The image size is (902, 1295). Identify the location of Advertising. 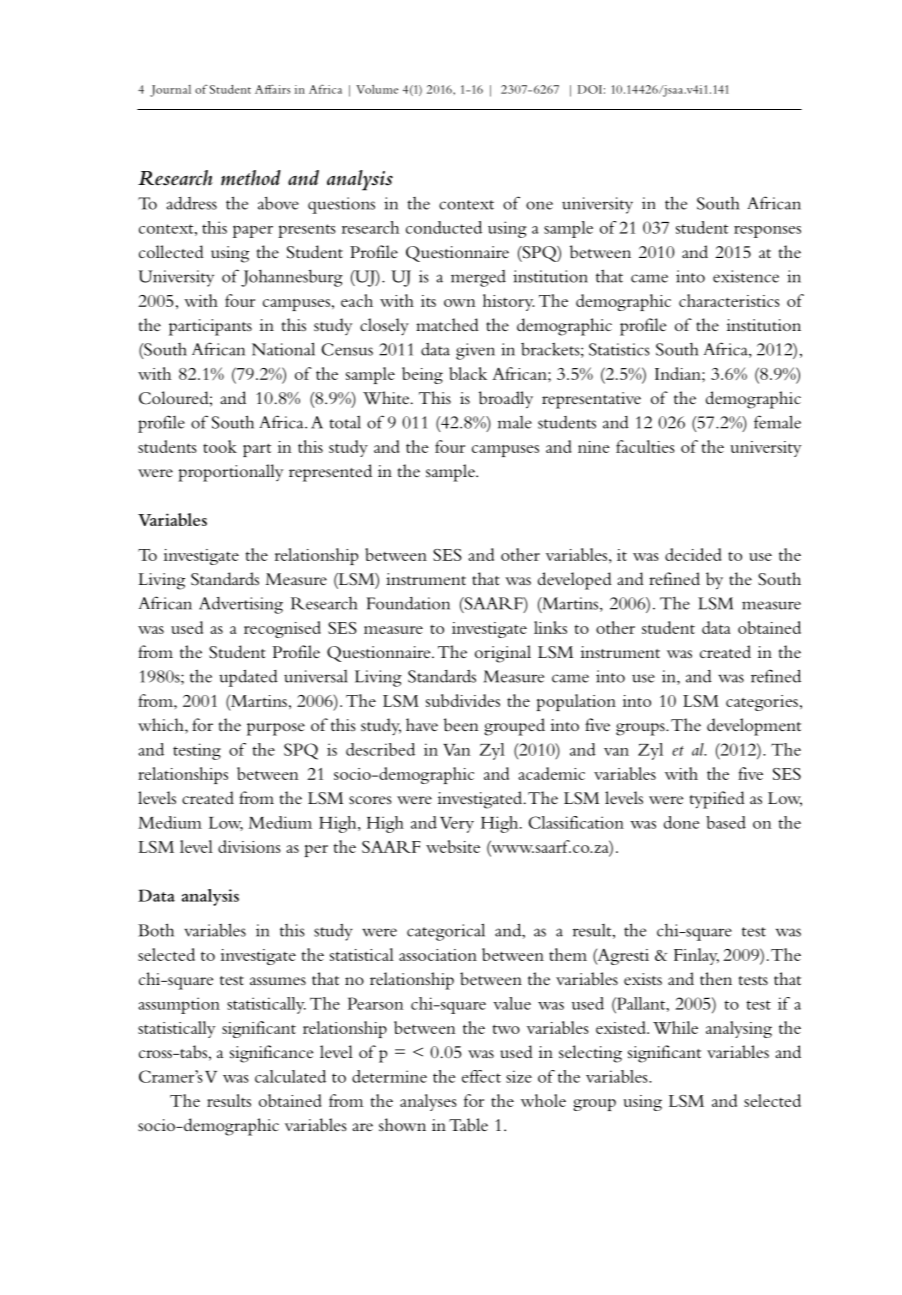
(241, 605).
